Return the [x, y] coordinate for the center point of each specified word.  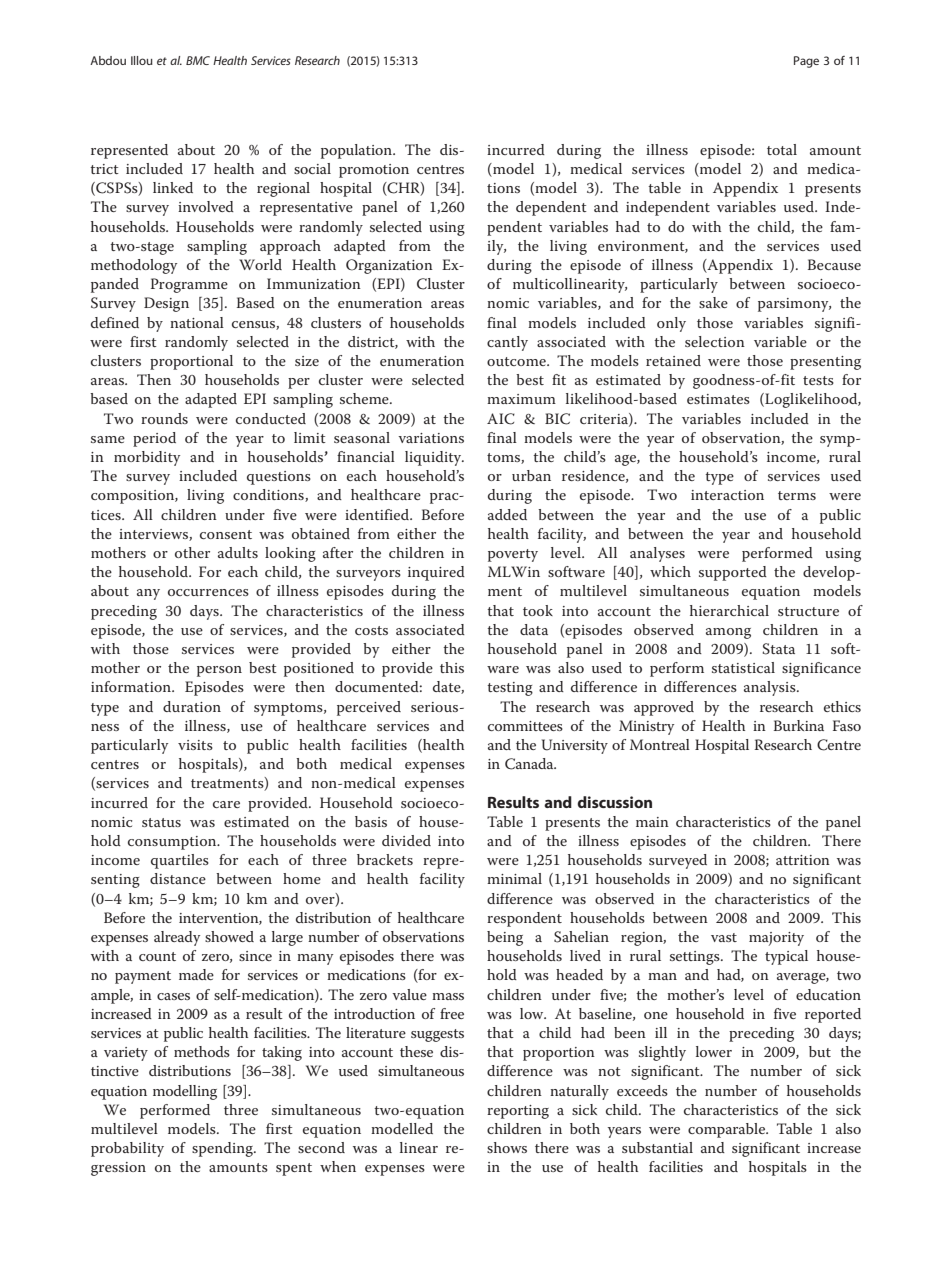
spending [223, 1149]
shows [507, 1147]
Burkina [799, 725]
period [154, 439]
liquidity [434, 458]
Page [806, 62]
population [357, 151]
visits [195, 745]
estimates [718, 399]
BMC [198, 60]
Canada [530, 764]
